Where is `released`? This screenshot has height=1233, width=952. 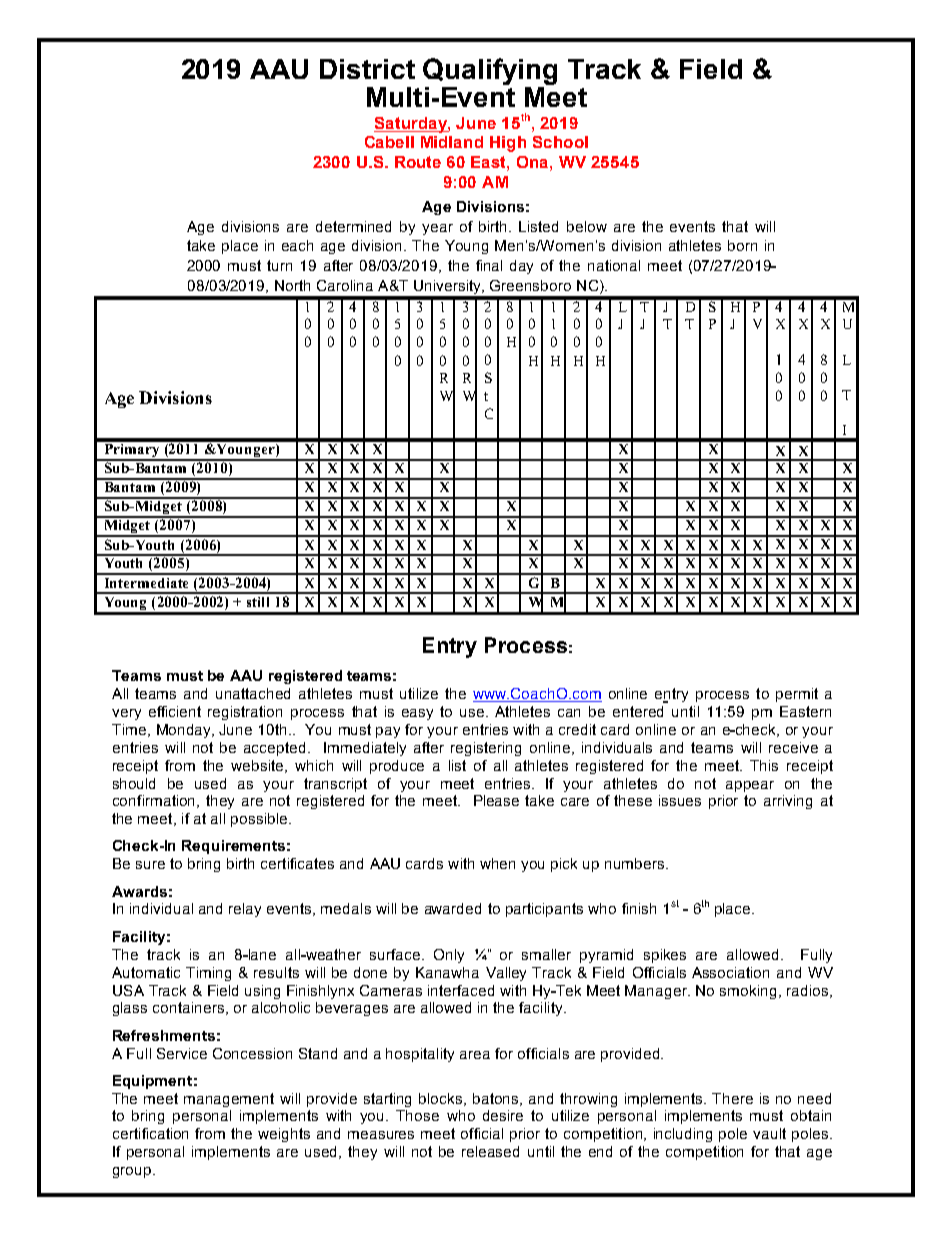 released is located at coordinates (490, 1151).
